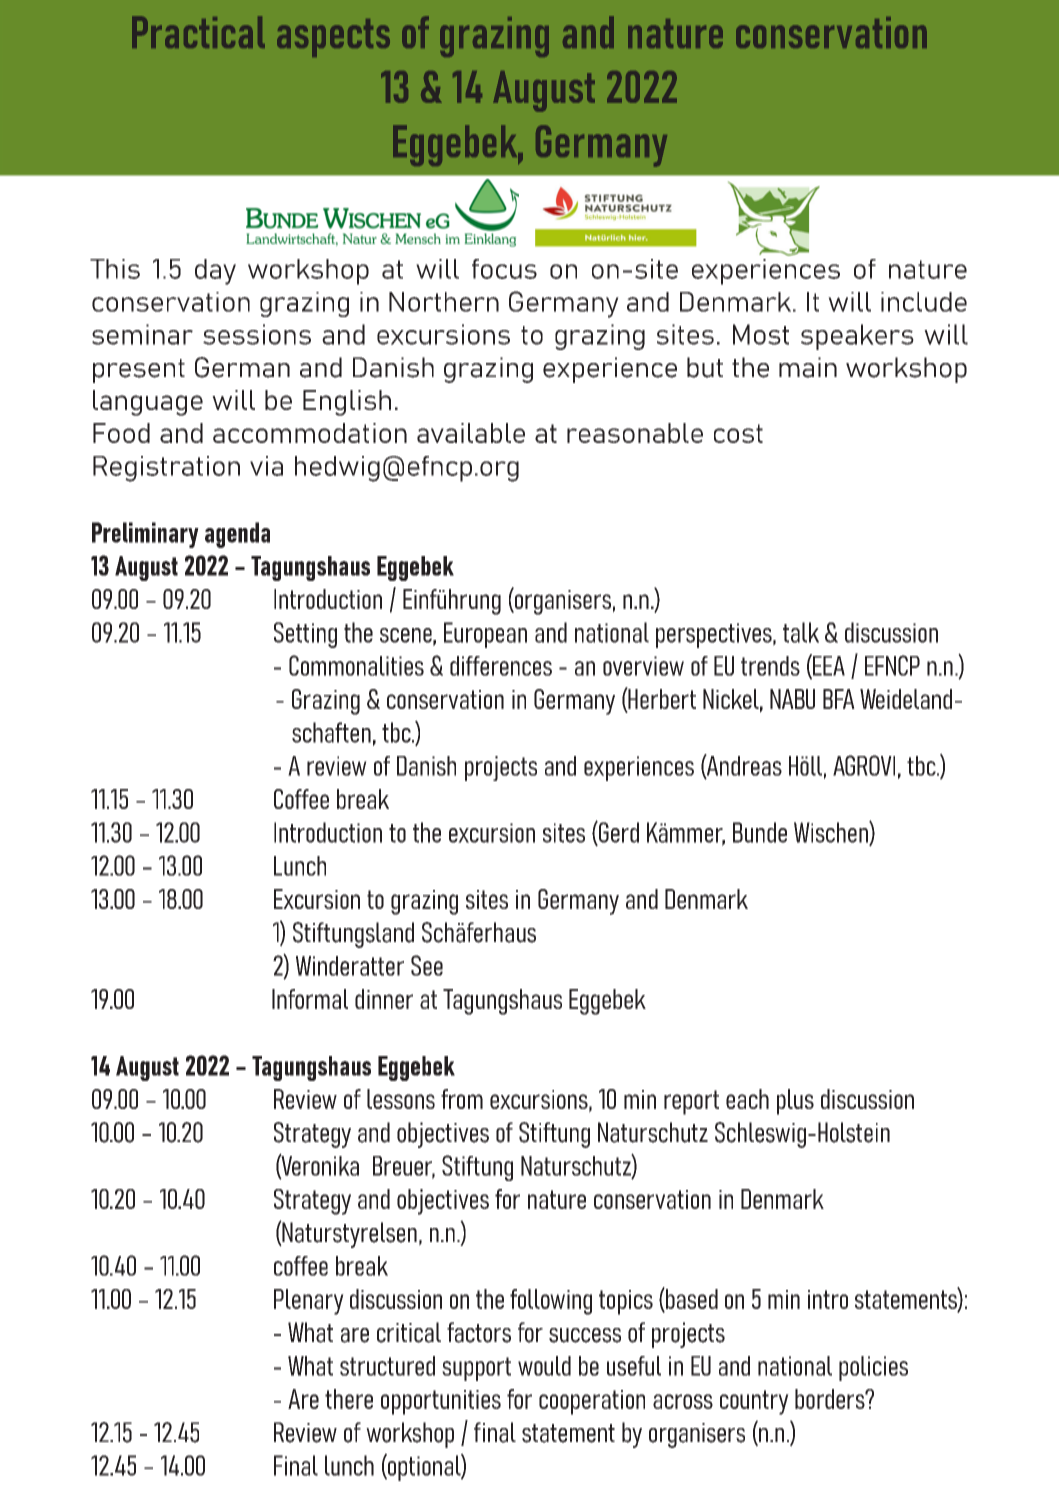 This screenshot has width=1059, height=1503. Describe the element at coordinates (427, 965) in the screenshot. I see `See` at that location.
